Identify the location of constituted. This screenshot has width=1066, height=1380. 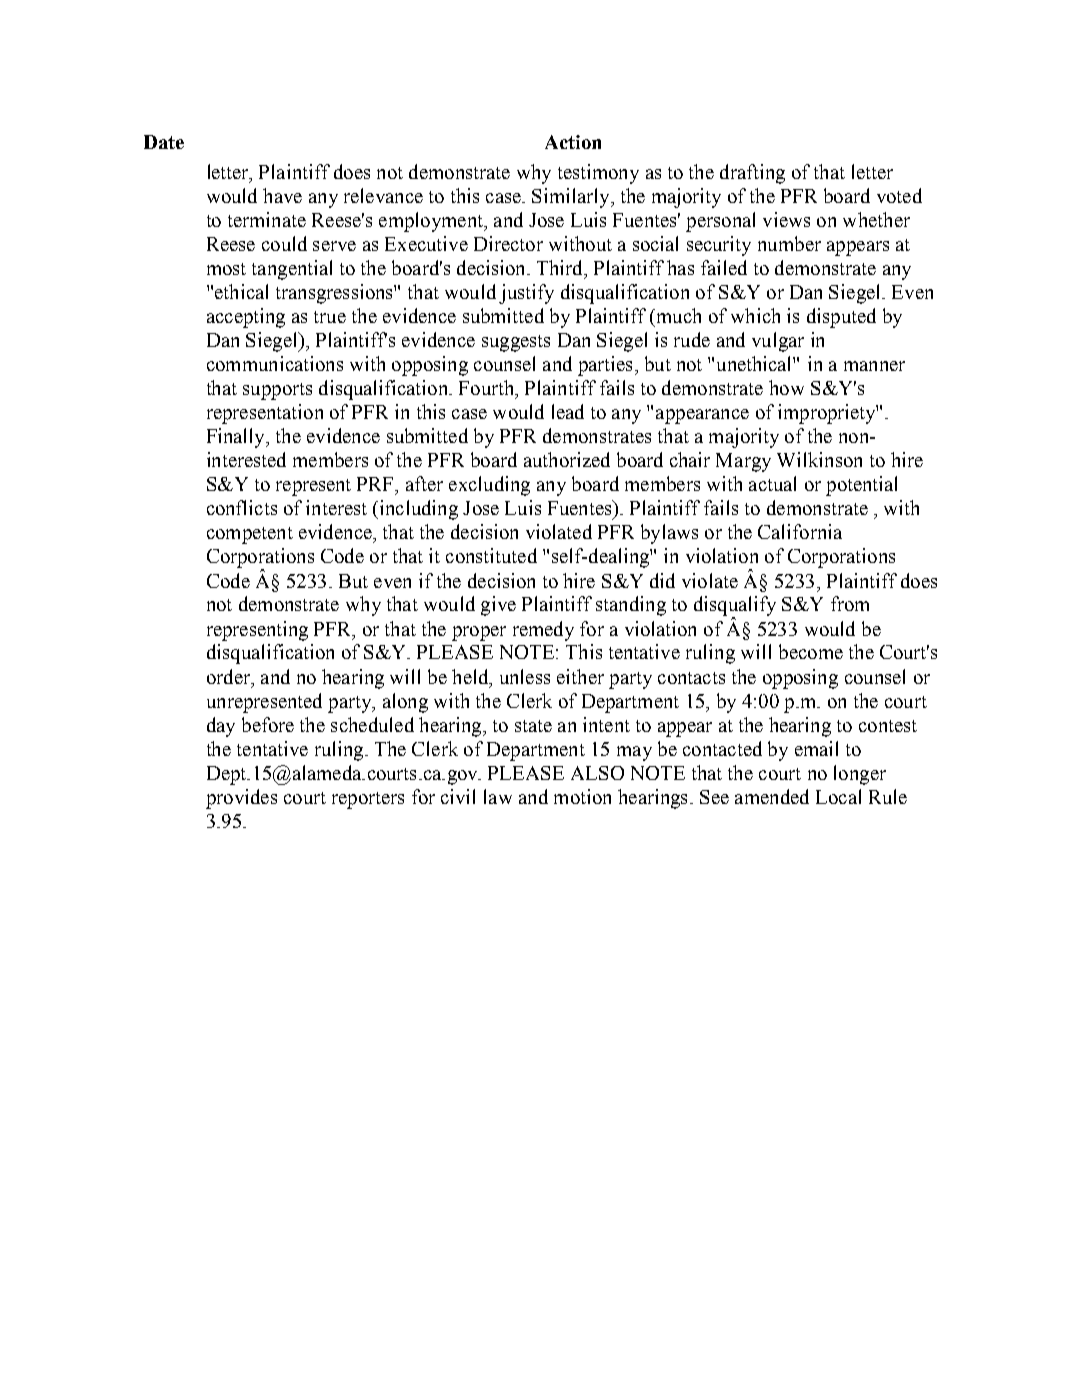
(491, 555).
